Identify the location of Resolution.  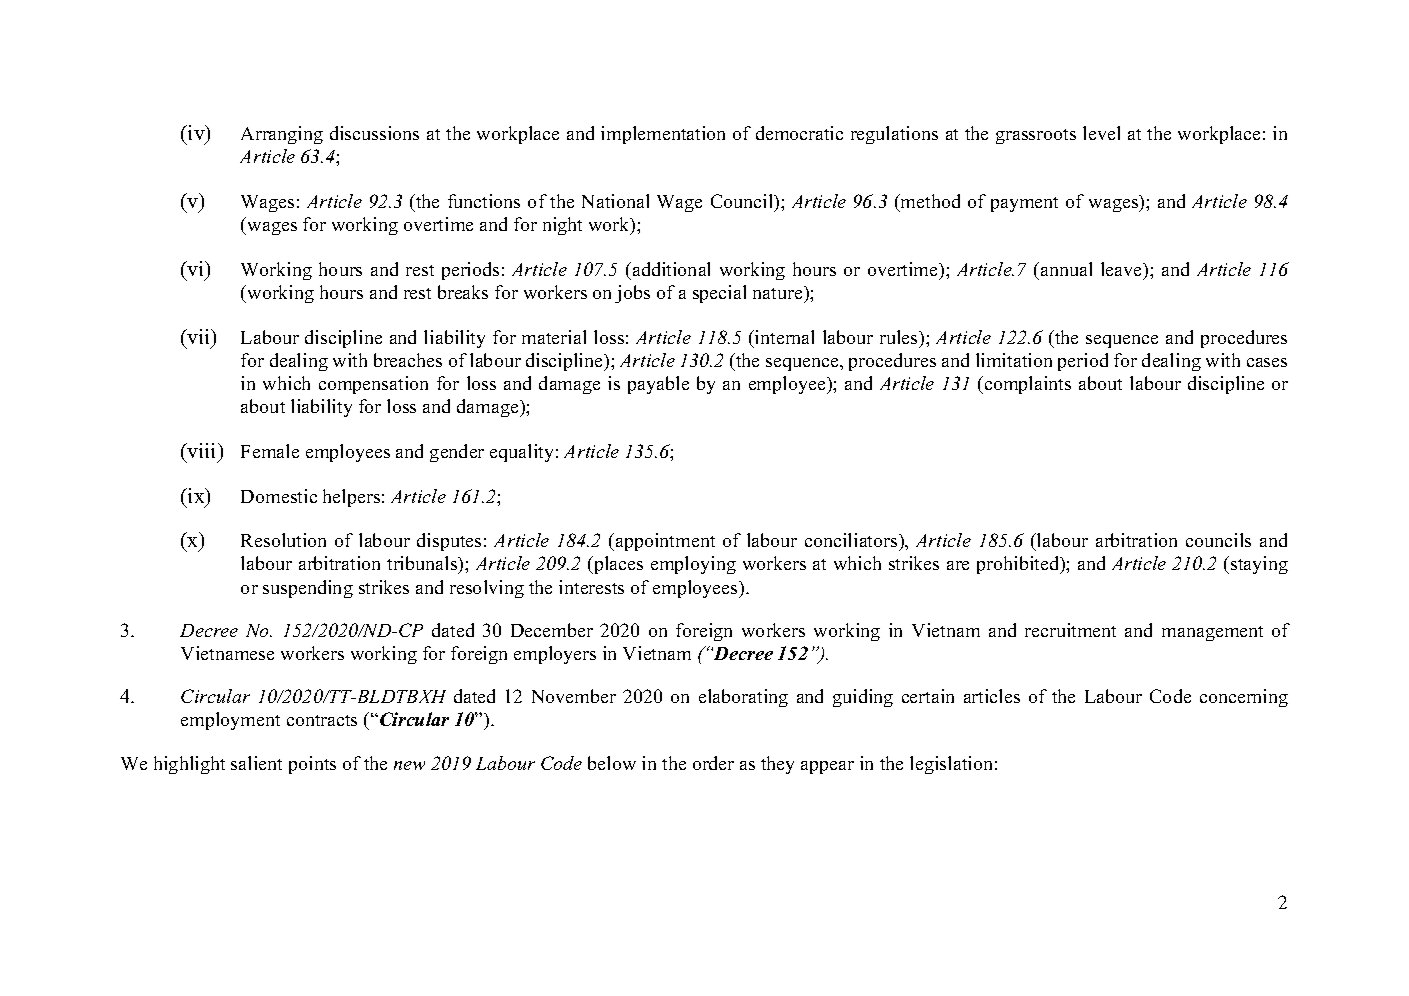
(283, 540).
